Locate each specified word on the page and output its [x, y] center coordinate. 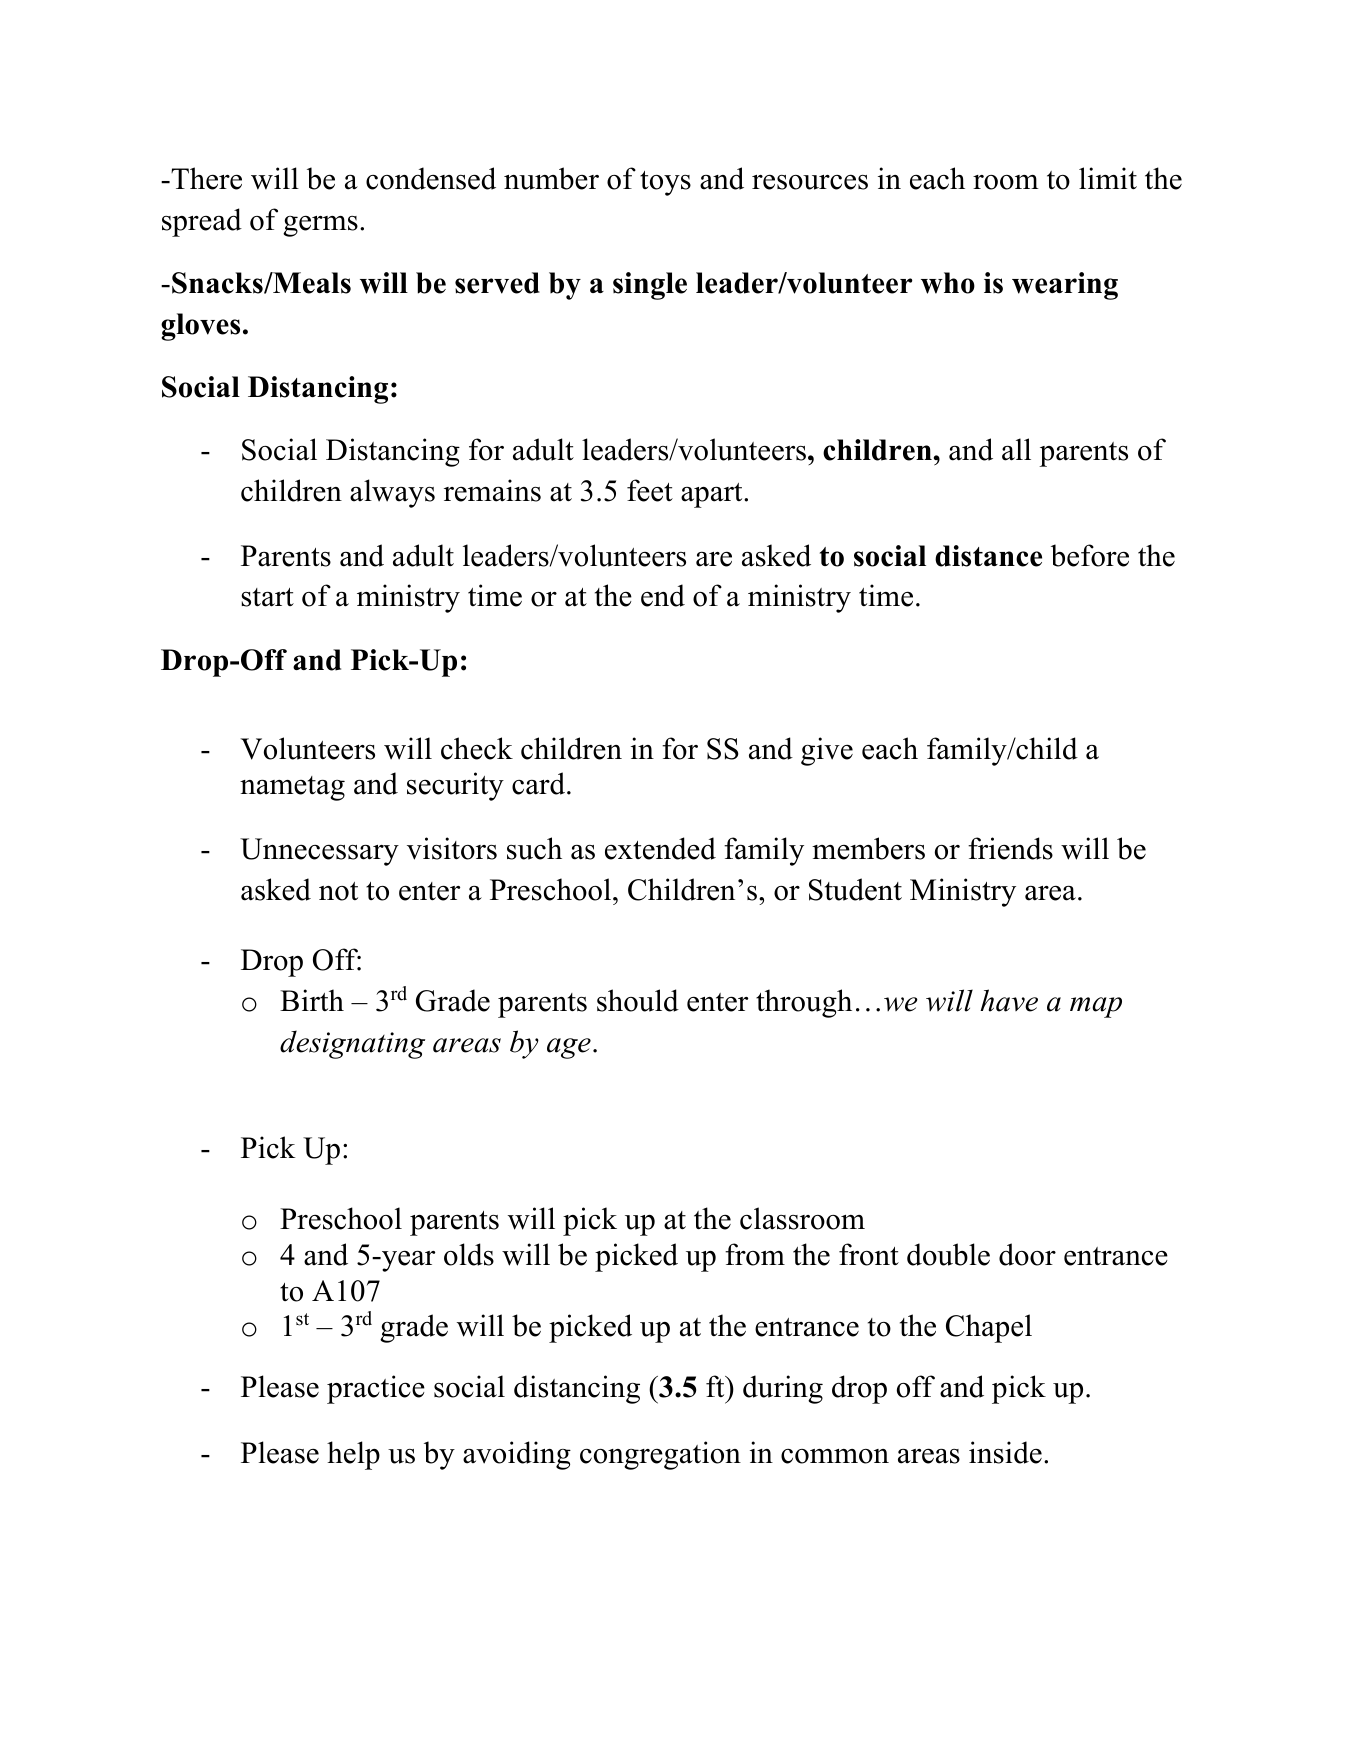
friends [1010, 848]
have [1009, 1000]
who [948, 283]
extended [660, 848]
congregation [660, 1455]
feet [650, 490]
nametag [292, 788]
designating [352, 1044]
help [353, 1455]
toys [665, 183]
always [392, 493]
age [569, 1048]
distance [988, 556]
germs [320, 226]
